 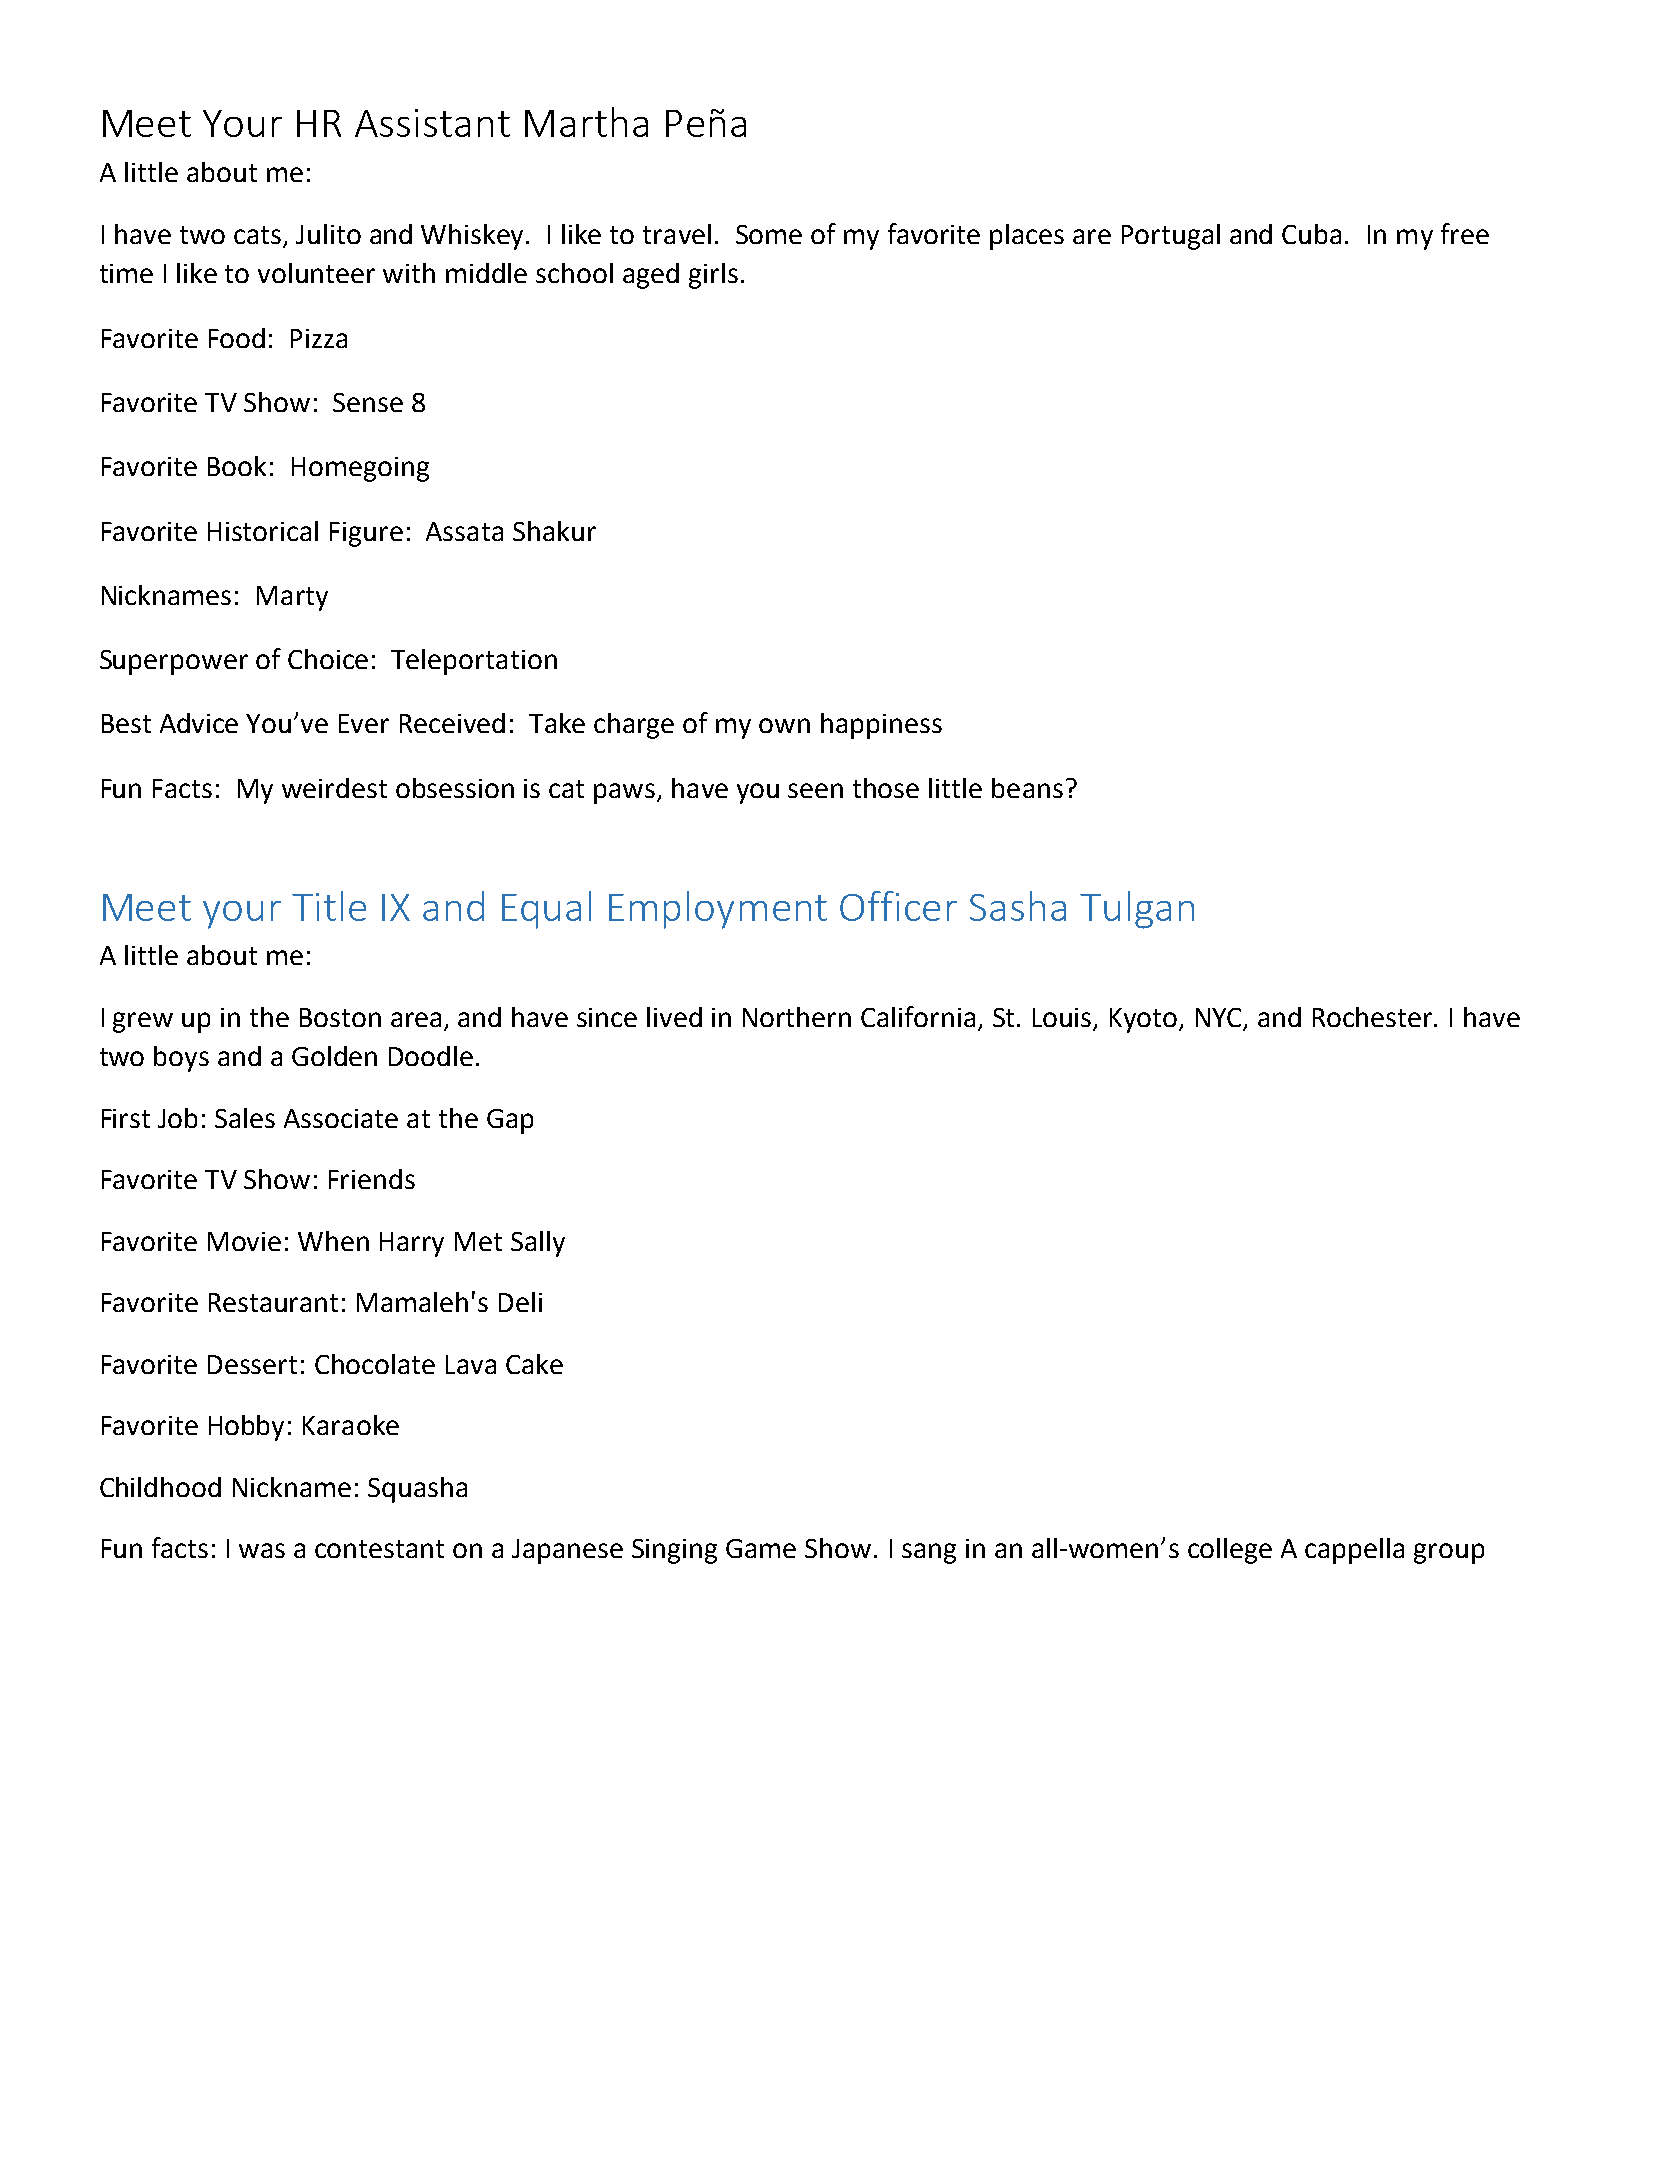 What do you see at coordinates (1230, 1551) in the screenshot?
I see `college` at bounding box center [1230, 1551].
